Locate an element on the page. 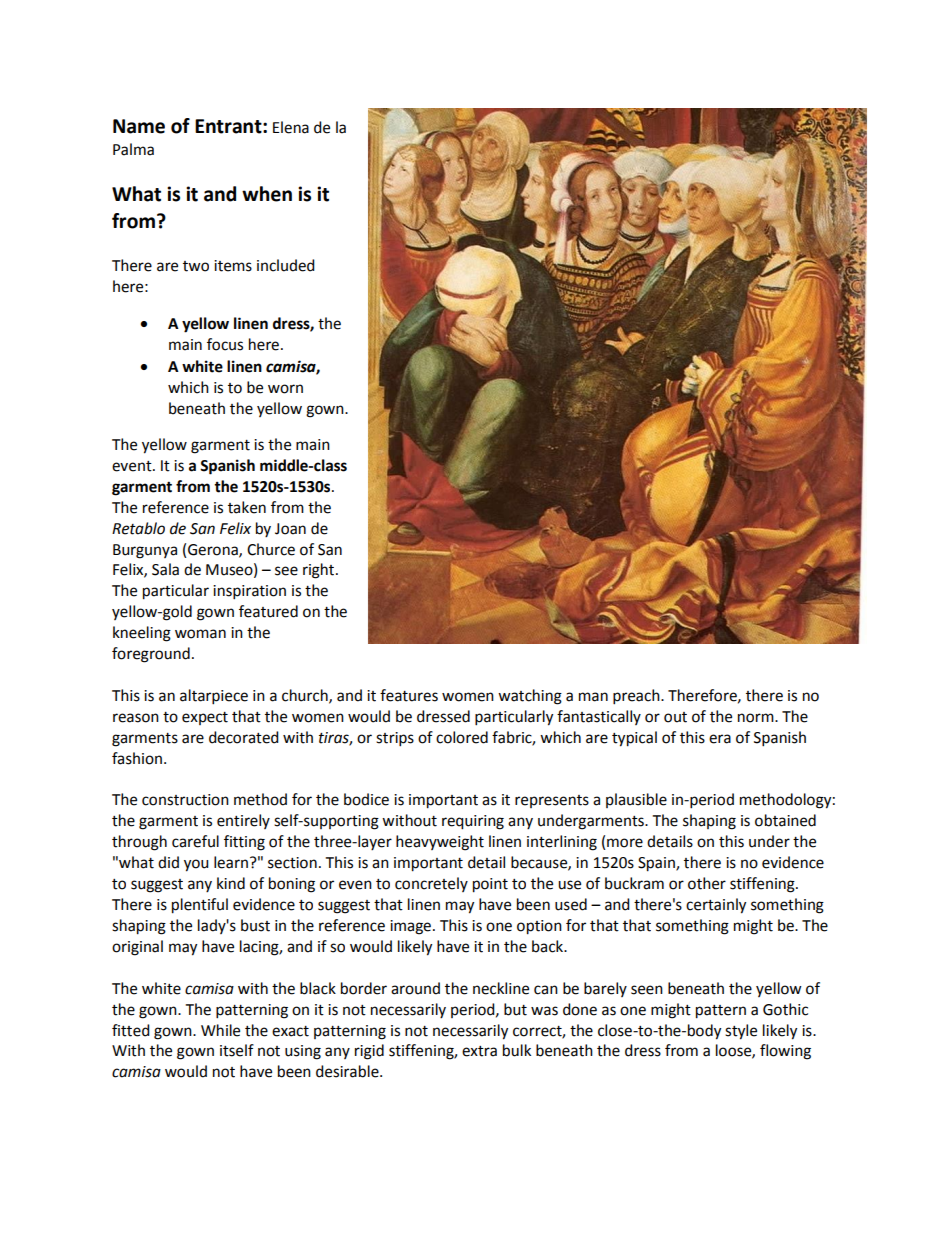 This image has width=952, height=1233. features is located at coordinates (409, 695).
